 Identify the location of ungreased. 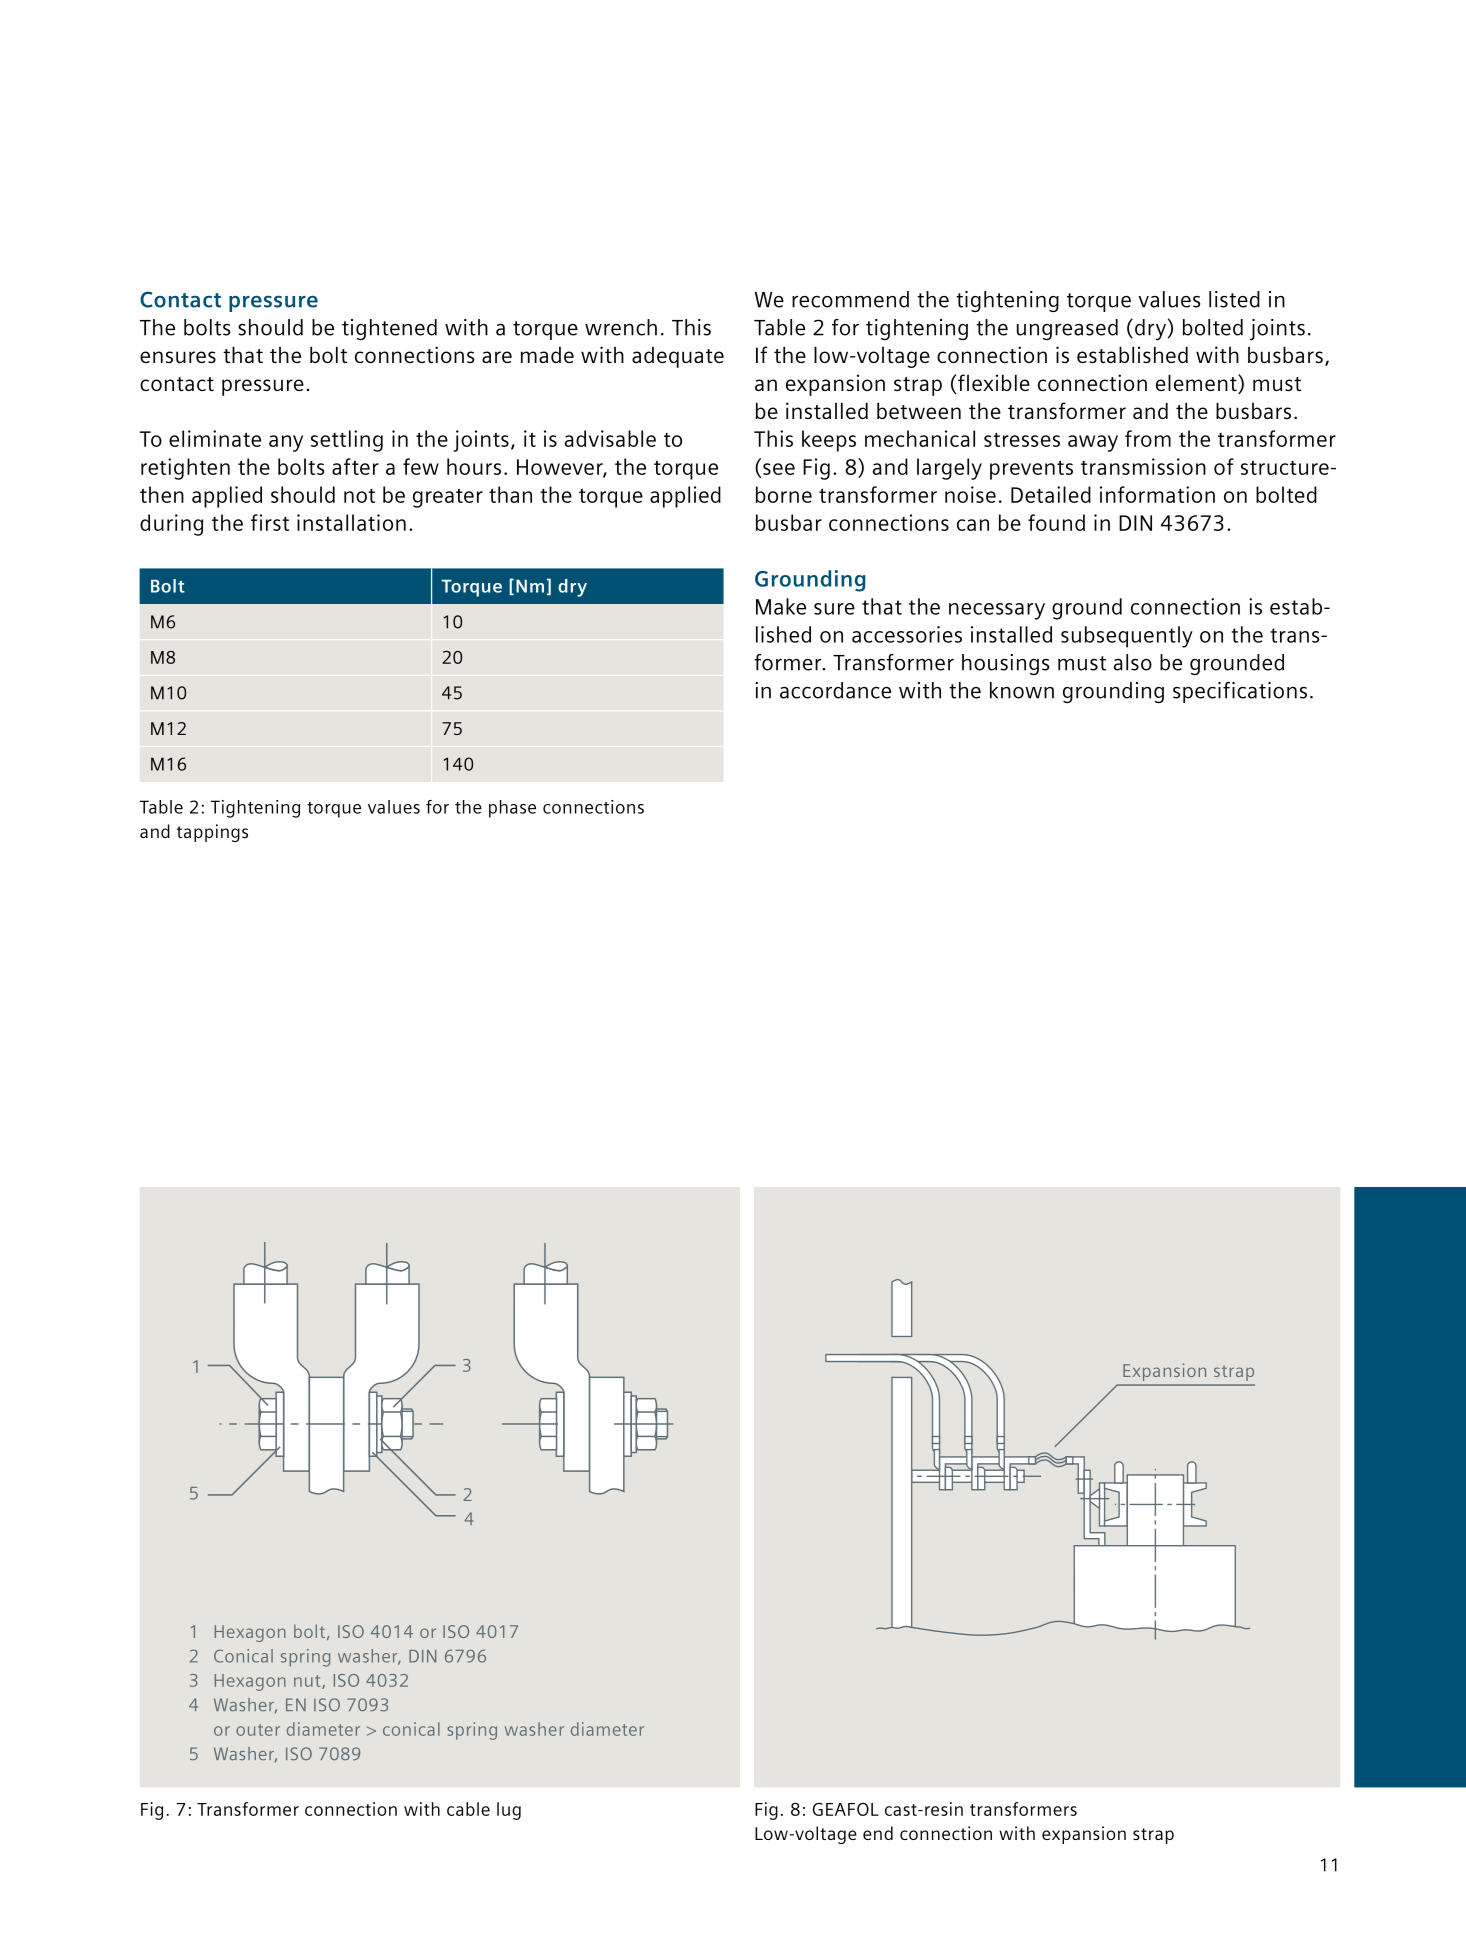
(1067, 329).
